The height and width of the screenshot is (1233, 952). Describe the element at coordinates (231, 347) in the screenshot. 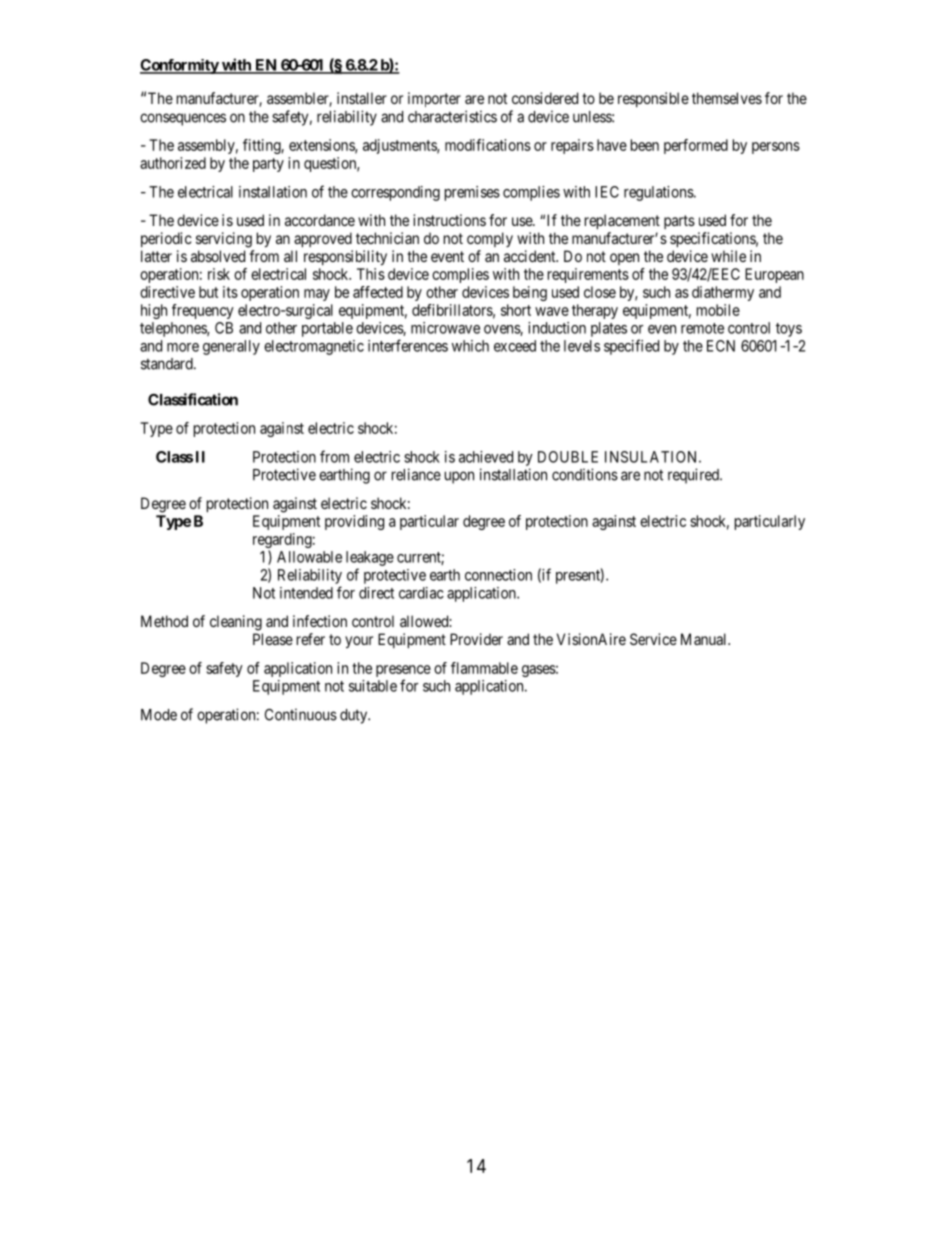

I see `generally` at that location.
